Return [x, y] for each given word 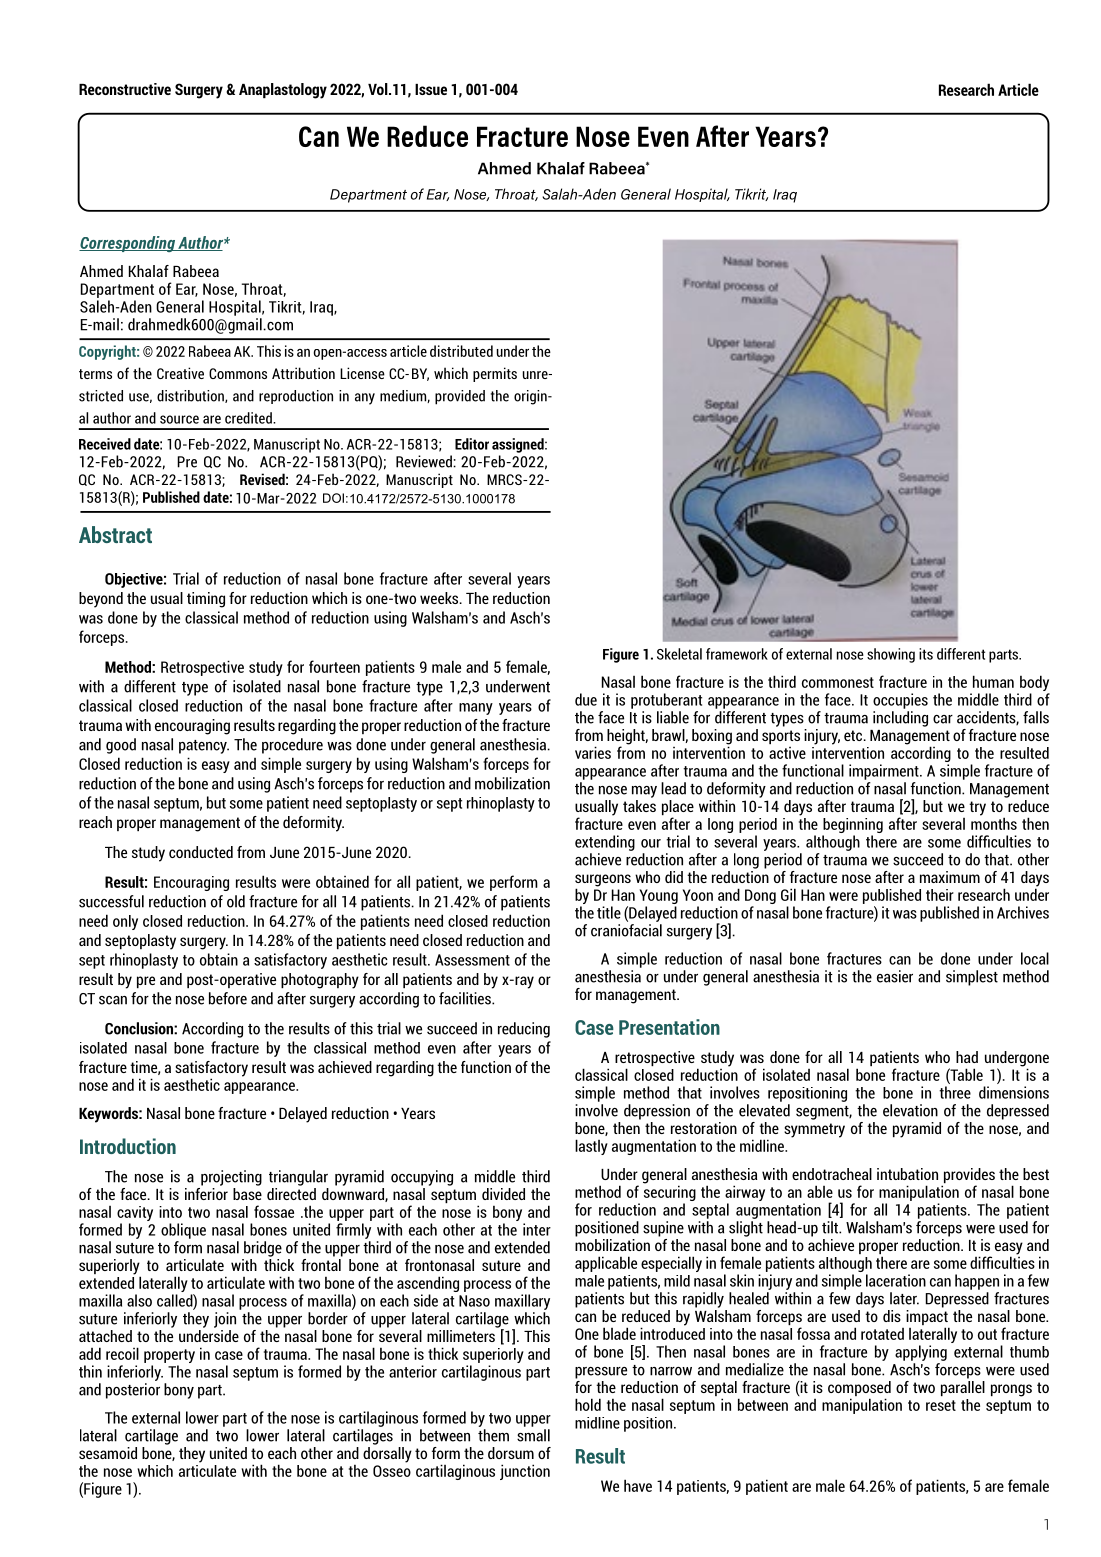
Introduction [128, 1146]
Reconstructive [125, 89]
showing [891, 655]
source [179, 419]
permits [495, 374]
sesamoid [108, 1453]
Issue [431, 89]
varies [593, 752]
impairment [885, 772]
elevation [910, 1110]
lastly [591, 1147]
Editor [472, 444]
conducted [201, 852]
